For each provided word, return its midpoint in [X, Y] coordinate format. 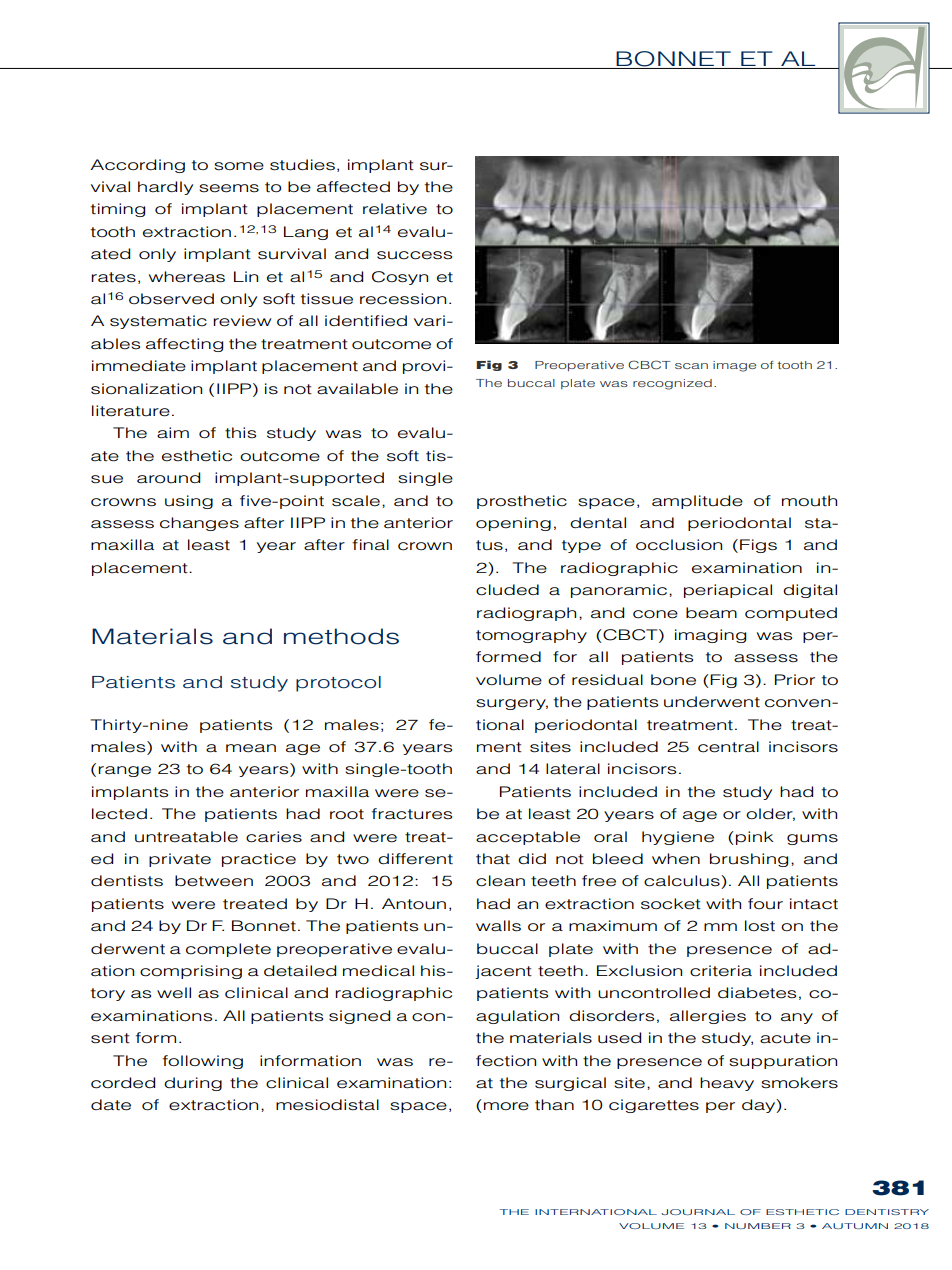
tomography [531, 636]
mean [251, 748]
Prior [795, 679]
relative [395, 209]
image [734, 366]
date [111, 1105]
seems [229, 188]
